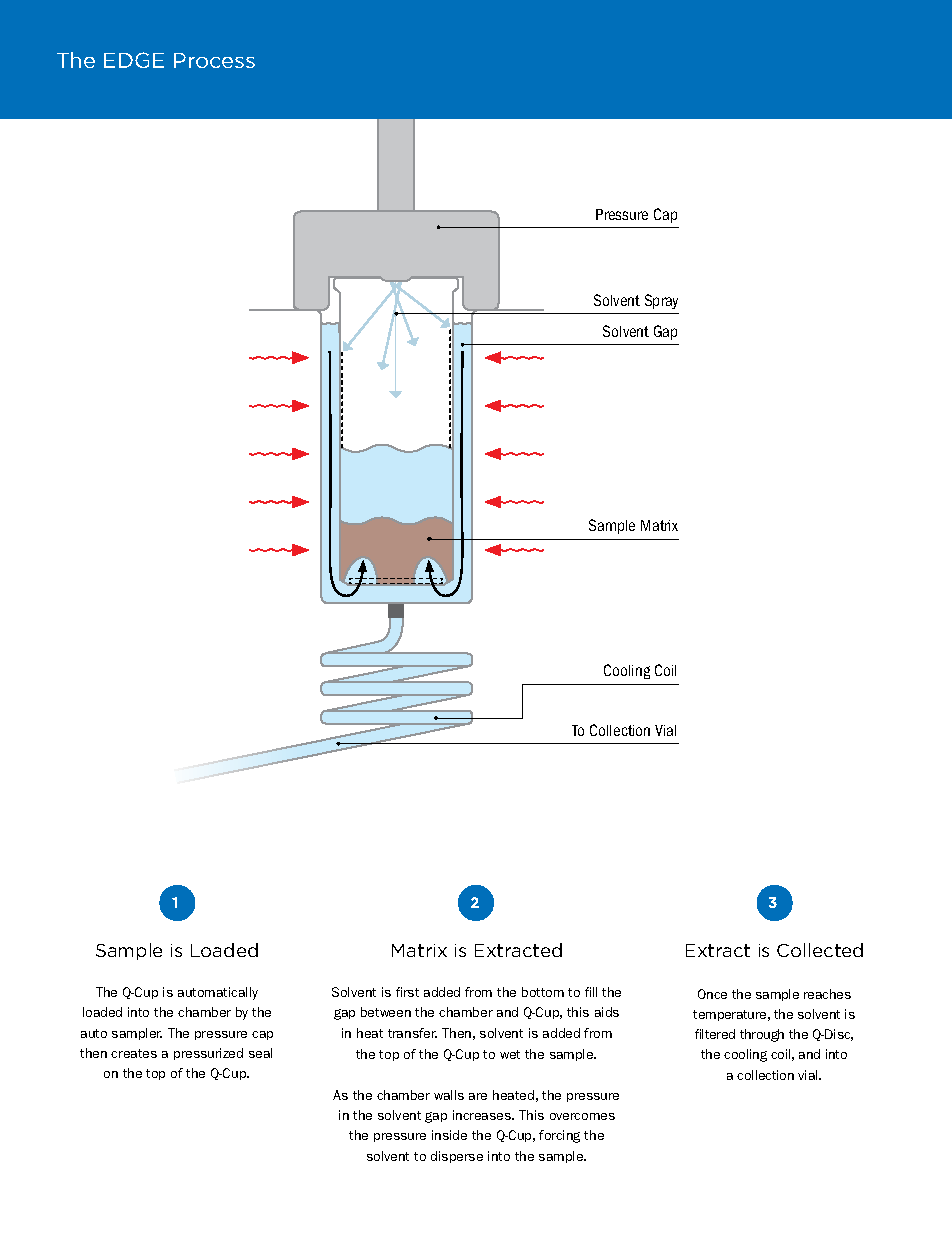 The image size is (952, 1233). I want to click on pressurized, so click(208, 1054).
